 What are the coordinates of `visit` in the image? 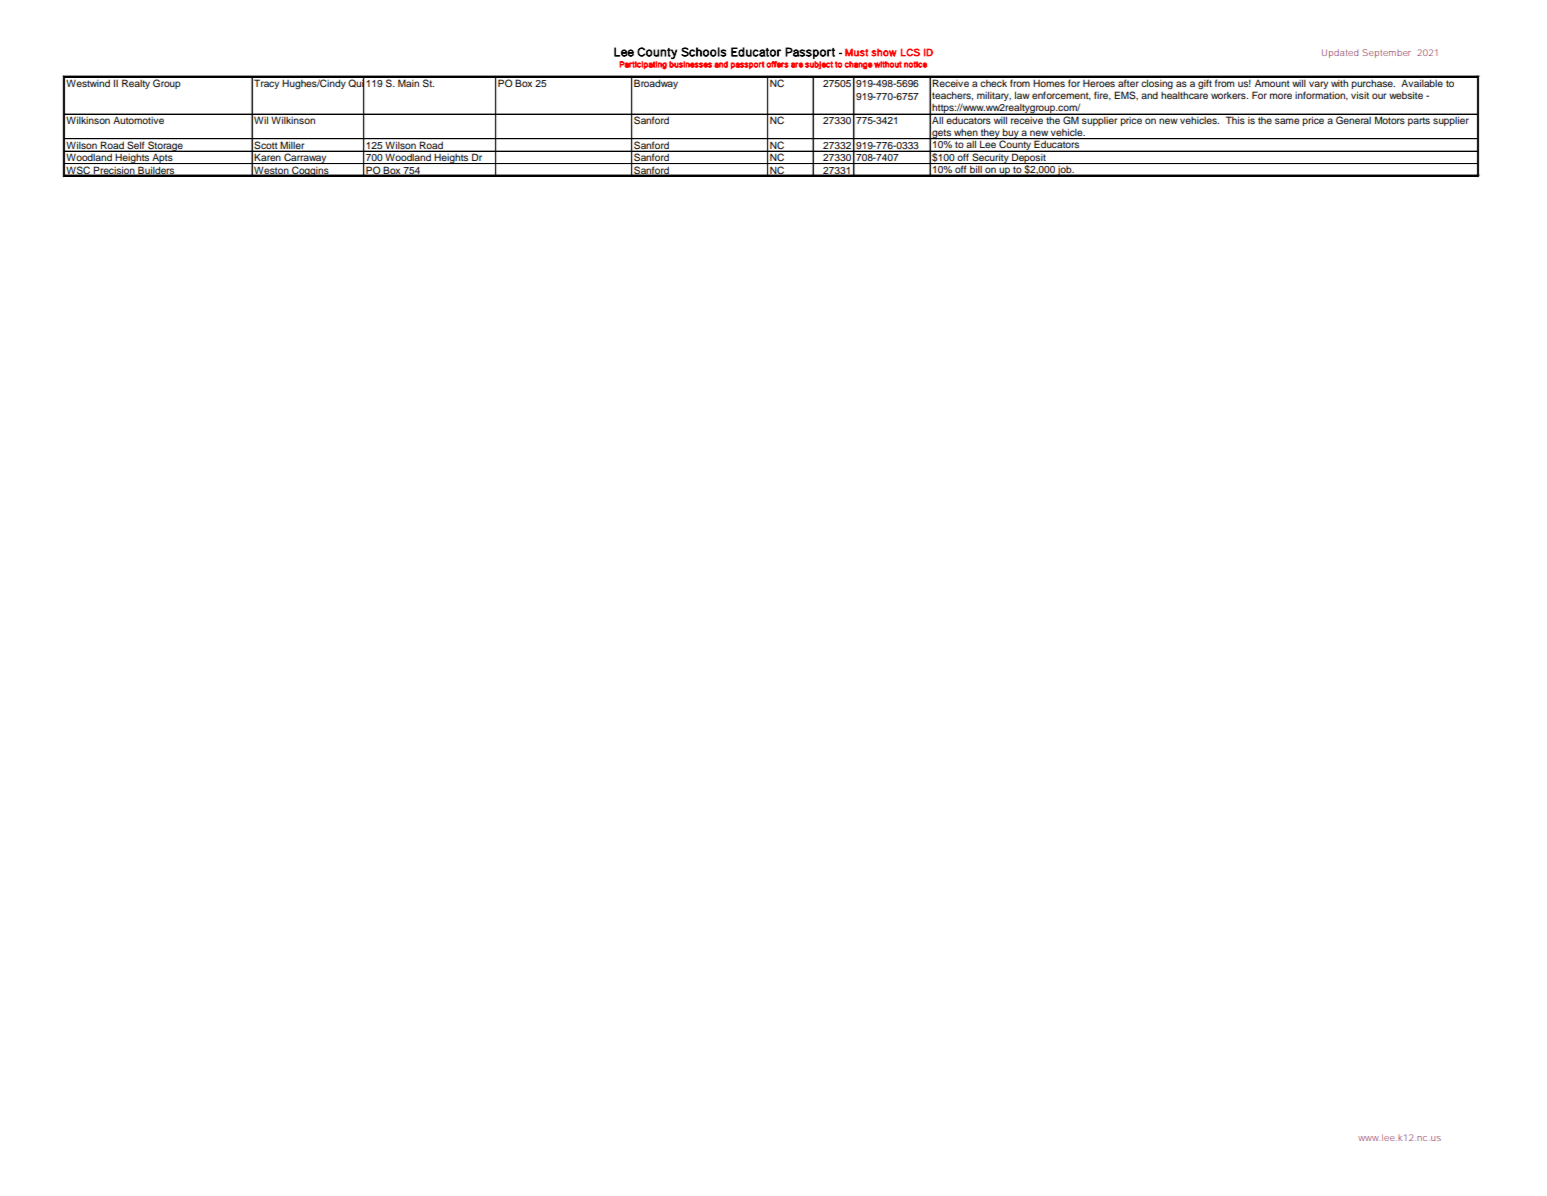 It's located at (1360, 95).
